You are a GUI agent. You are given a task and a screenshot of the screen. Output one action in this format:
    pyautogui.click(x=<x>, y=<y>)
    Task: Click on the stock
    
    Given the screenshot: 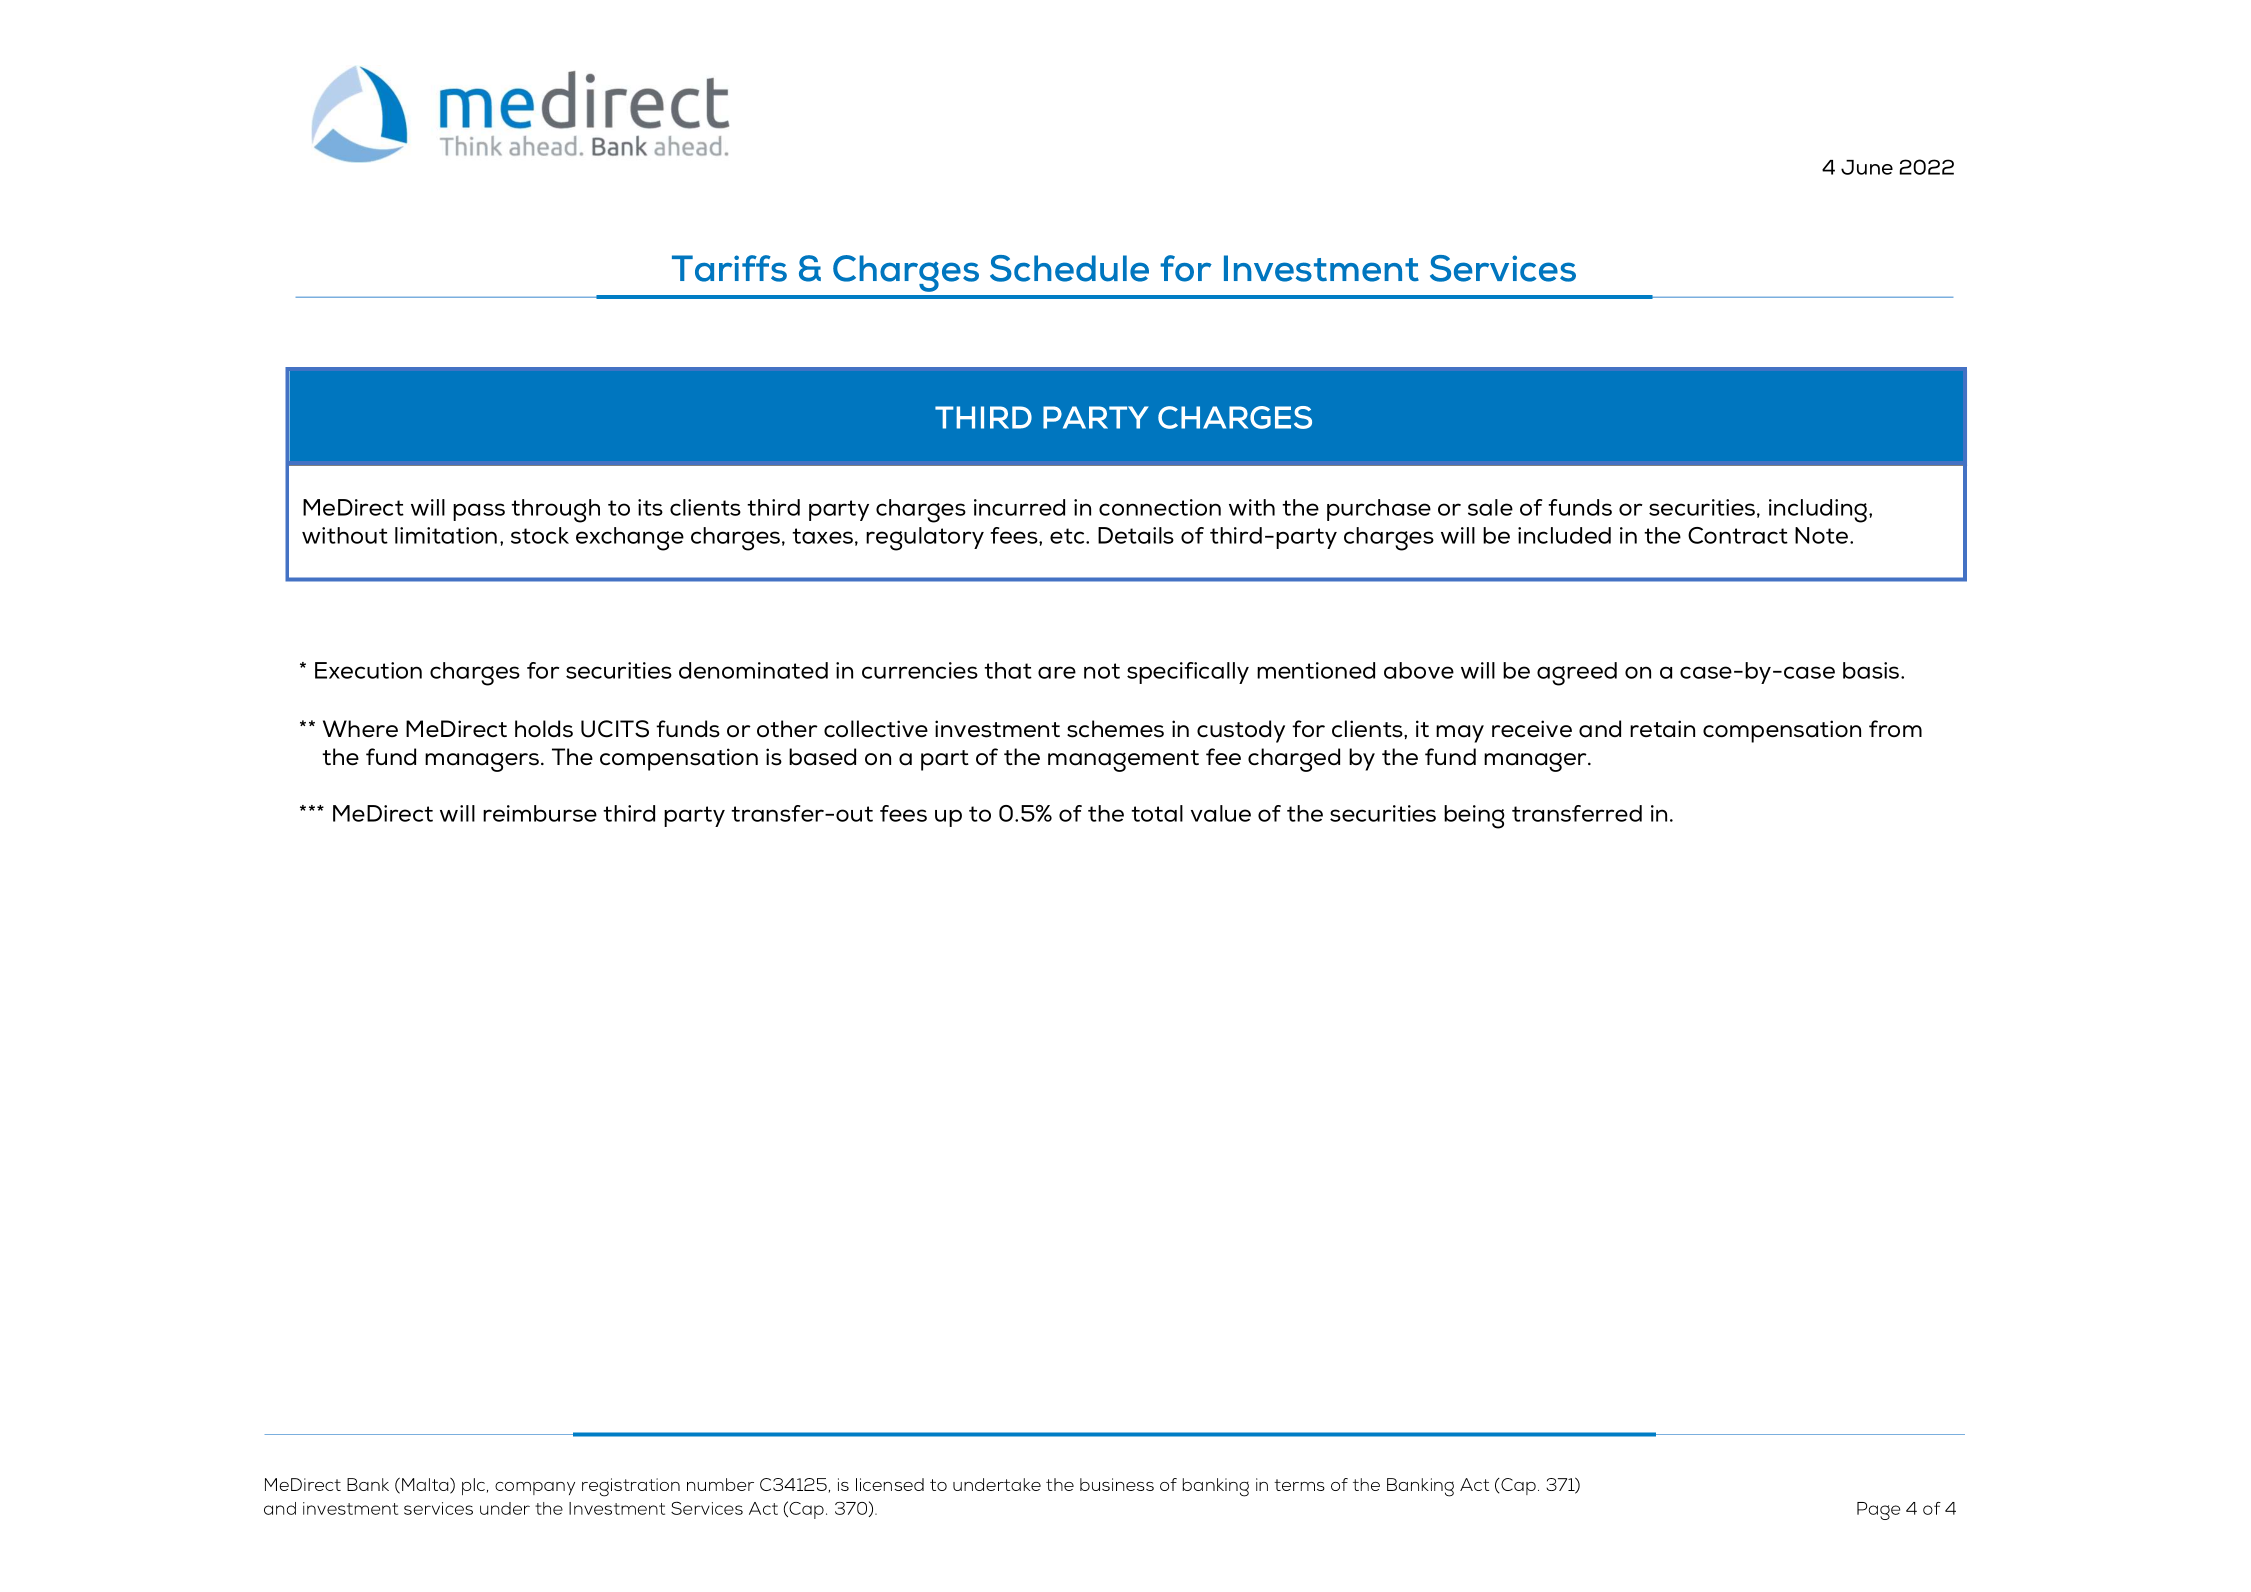 What is the action you would take?
    pyautogui.click(x=540, y=535)
